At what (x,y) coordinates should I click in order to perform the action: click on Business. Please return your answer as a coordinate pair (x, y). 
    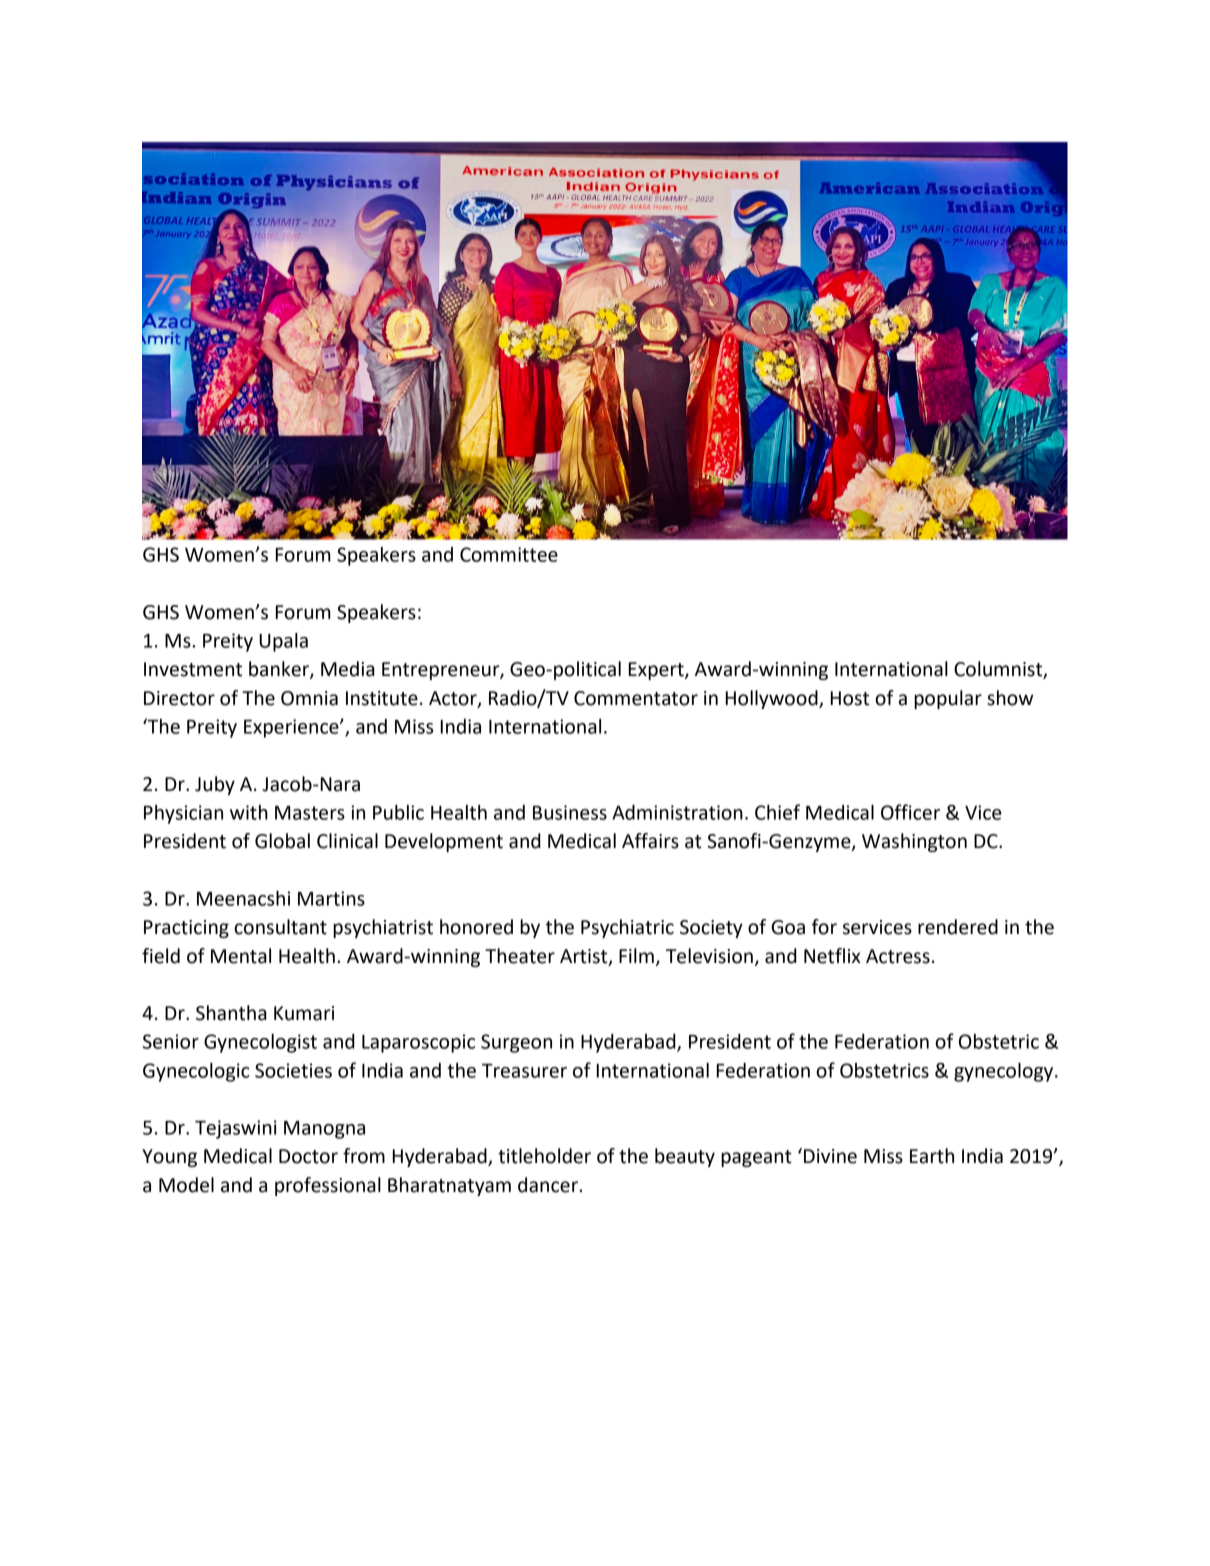
    Looking at the image, I should click on (570, 812).
